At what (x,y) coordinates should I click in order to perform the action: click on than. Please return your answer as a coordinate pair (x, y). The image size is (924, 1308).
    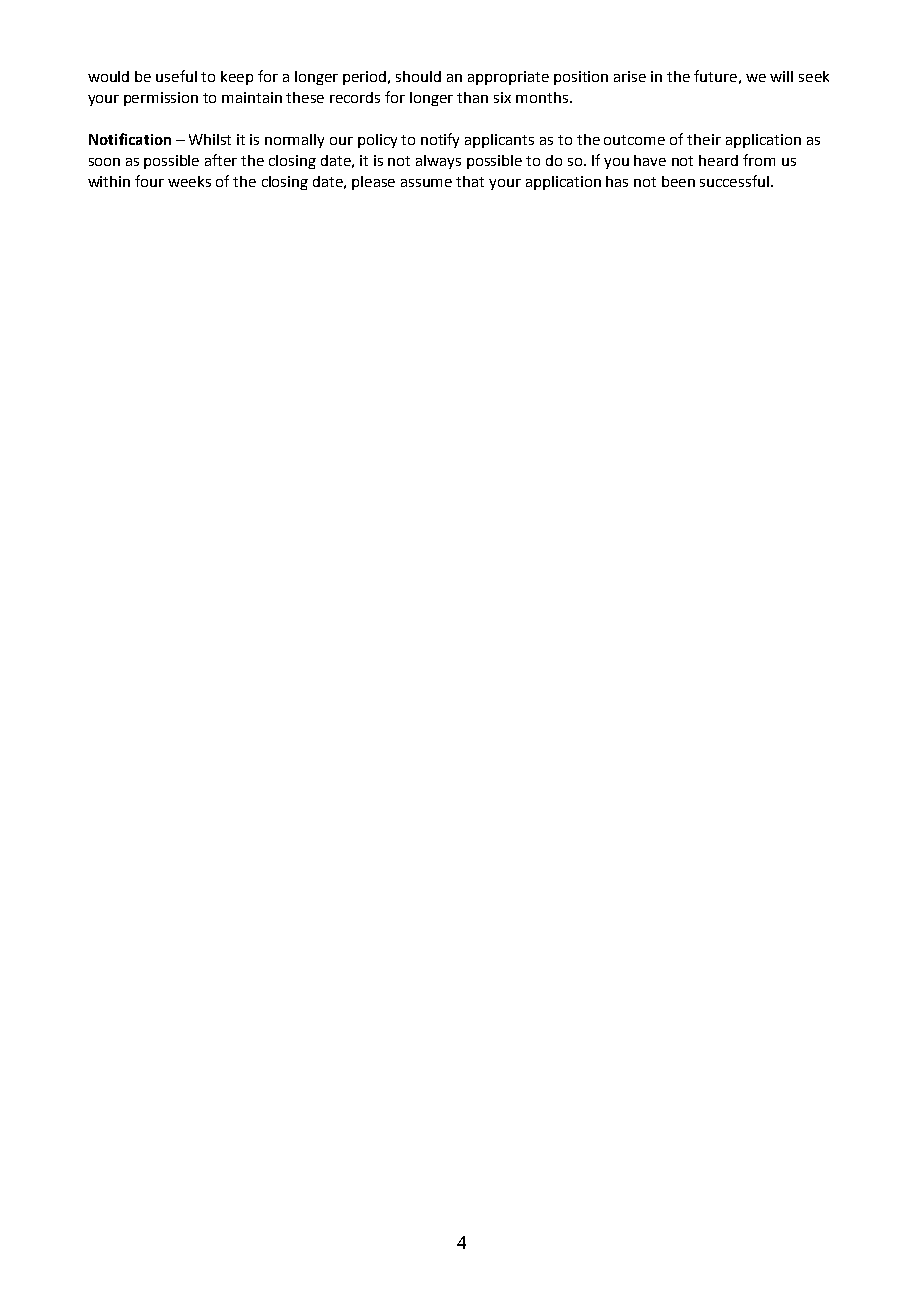
    Looking at the image, I should click on (472, 97).
